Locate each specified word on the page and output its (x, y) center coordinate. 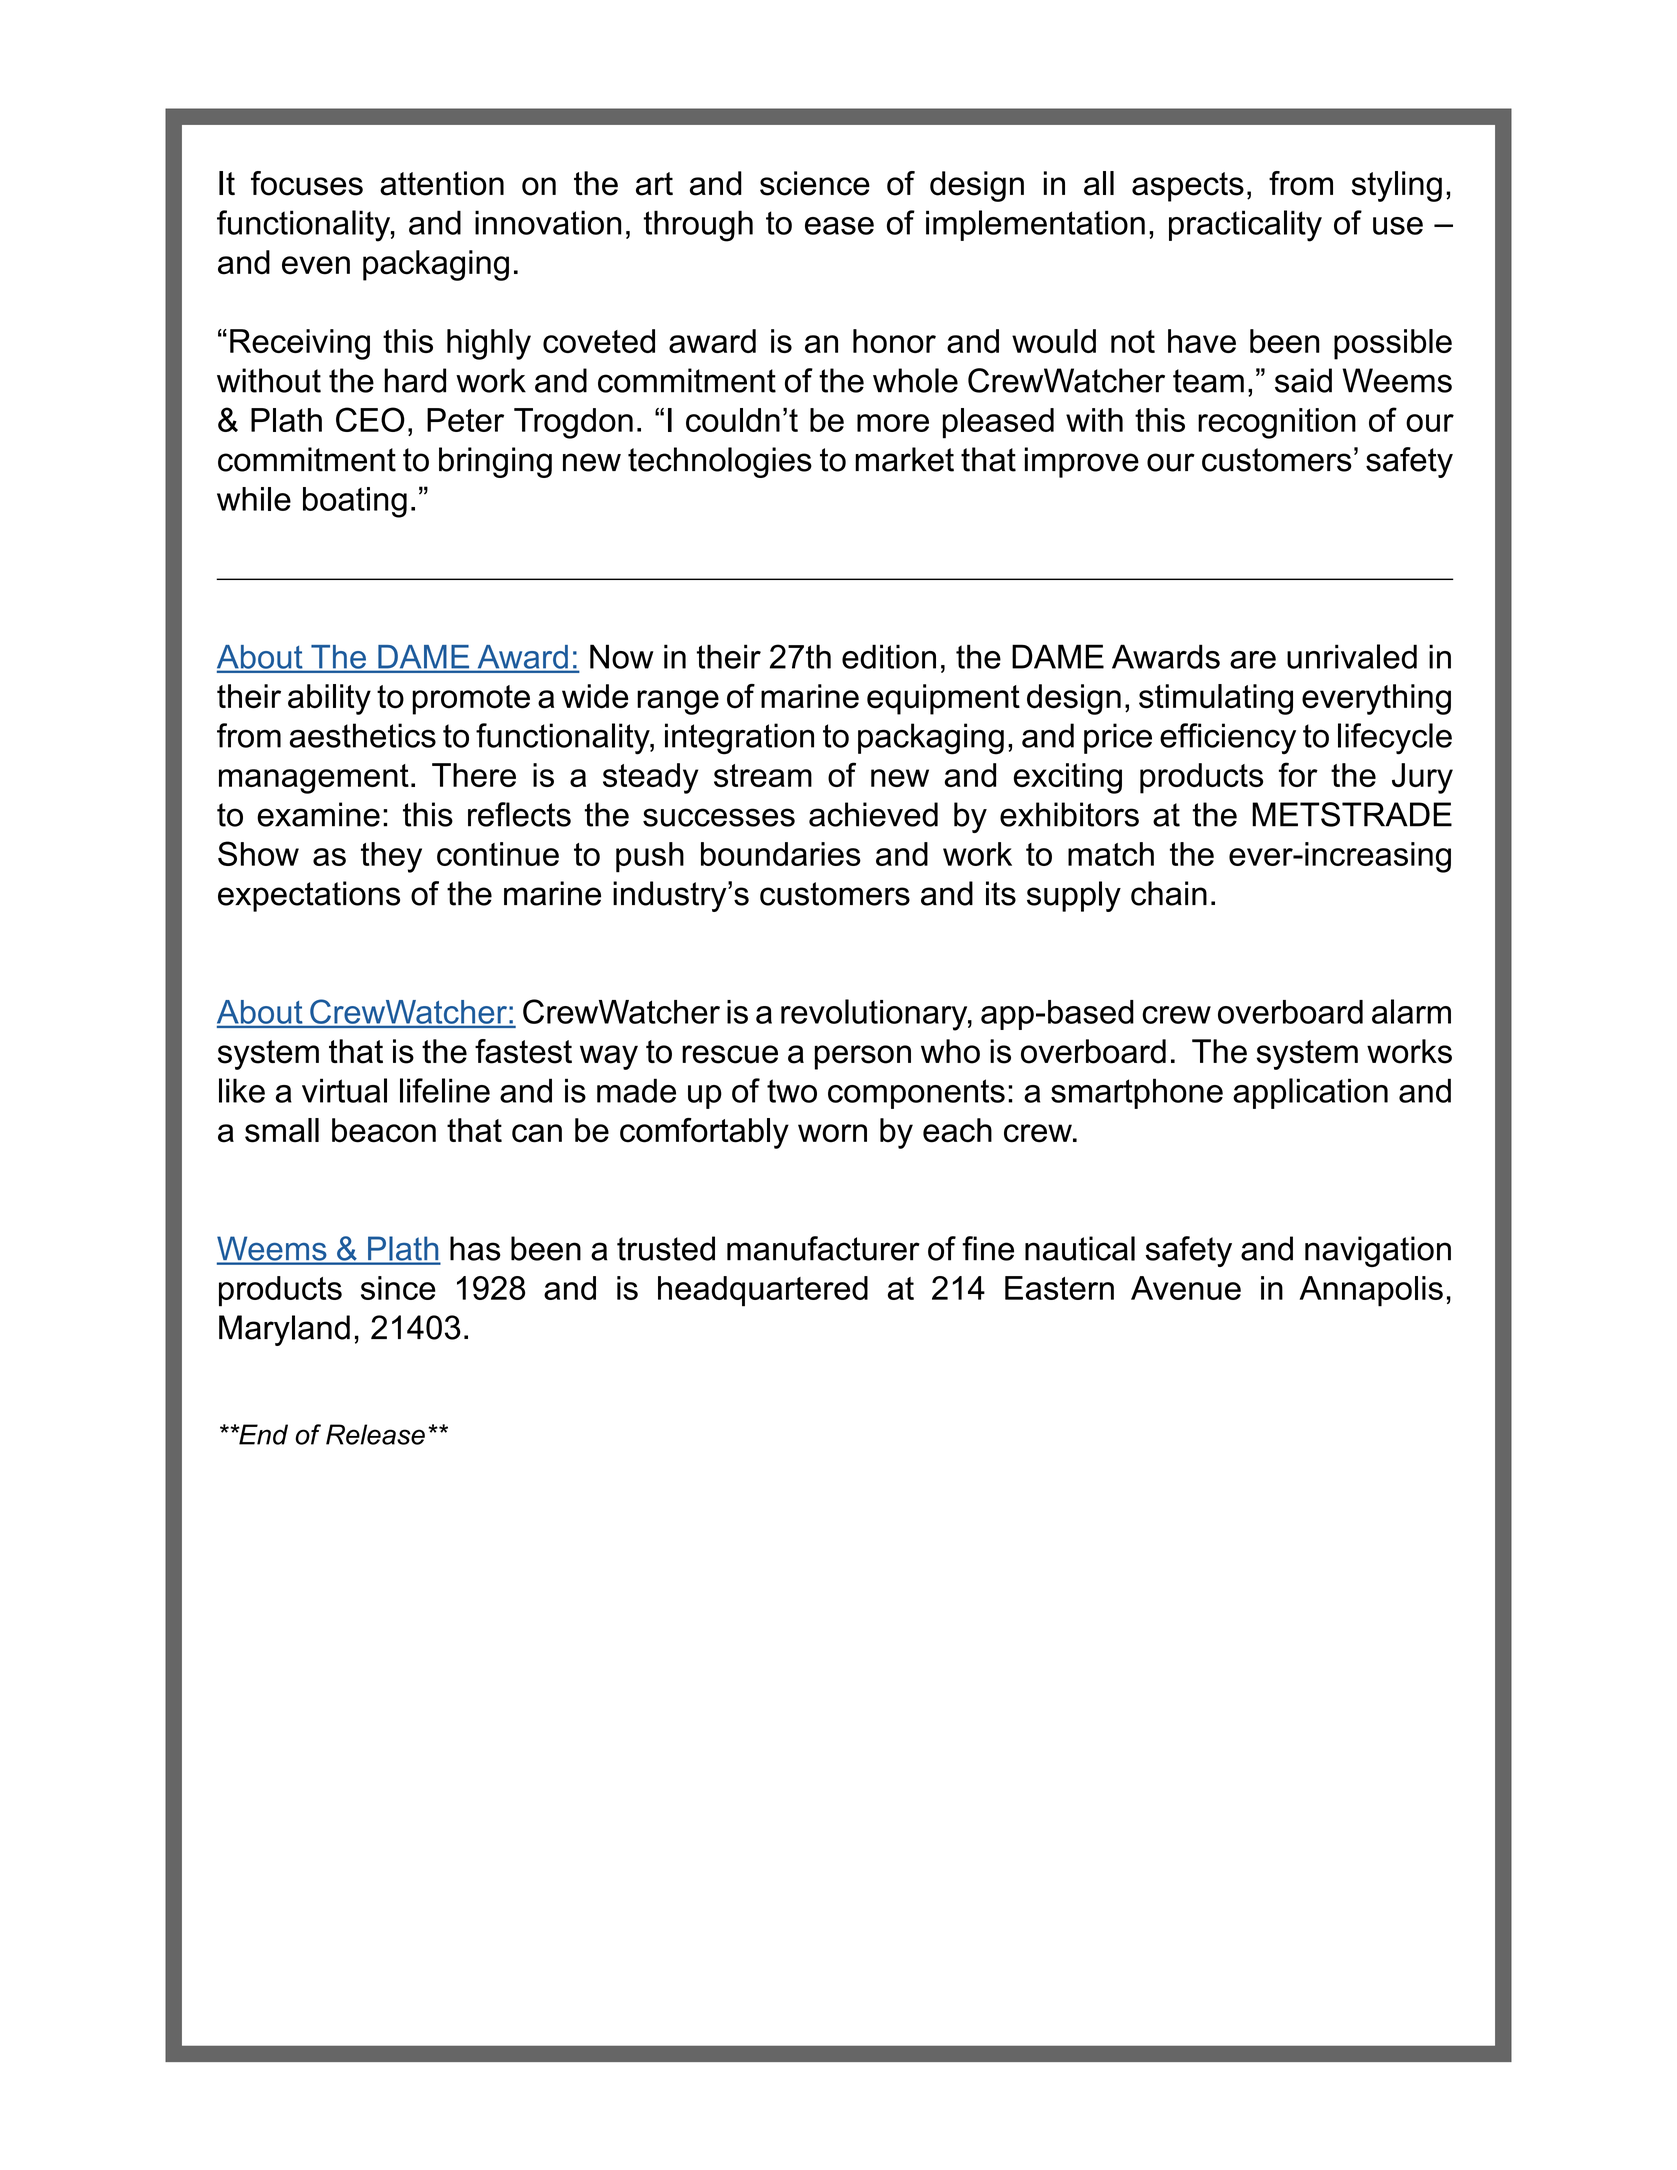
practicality (1245, 226)
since (398, 1288)
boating (355, 502)
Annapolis (1371, 1291)
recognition (1277, 423)
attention (442, 183)
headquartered (763, 1291)
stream (763, 775)
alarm (1411, 1011)
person (863, 1057)
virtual (344, 1090)
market (904, 459)
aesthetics (363, 735)
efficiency (1228, 739)
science (815, 183)
